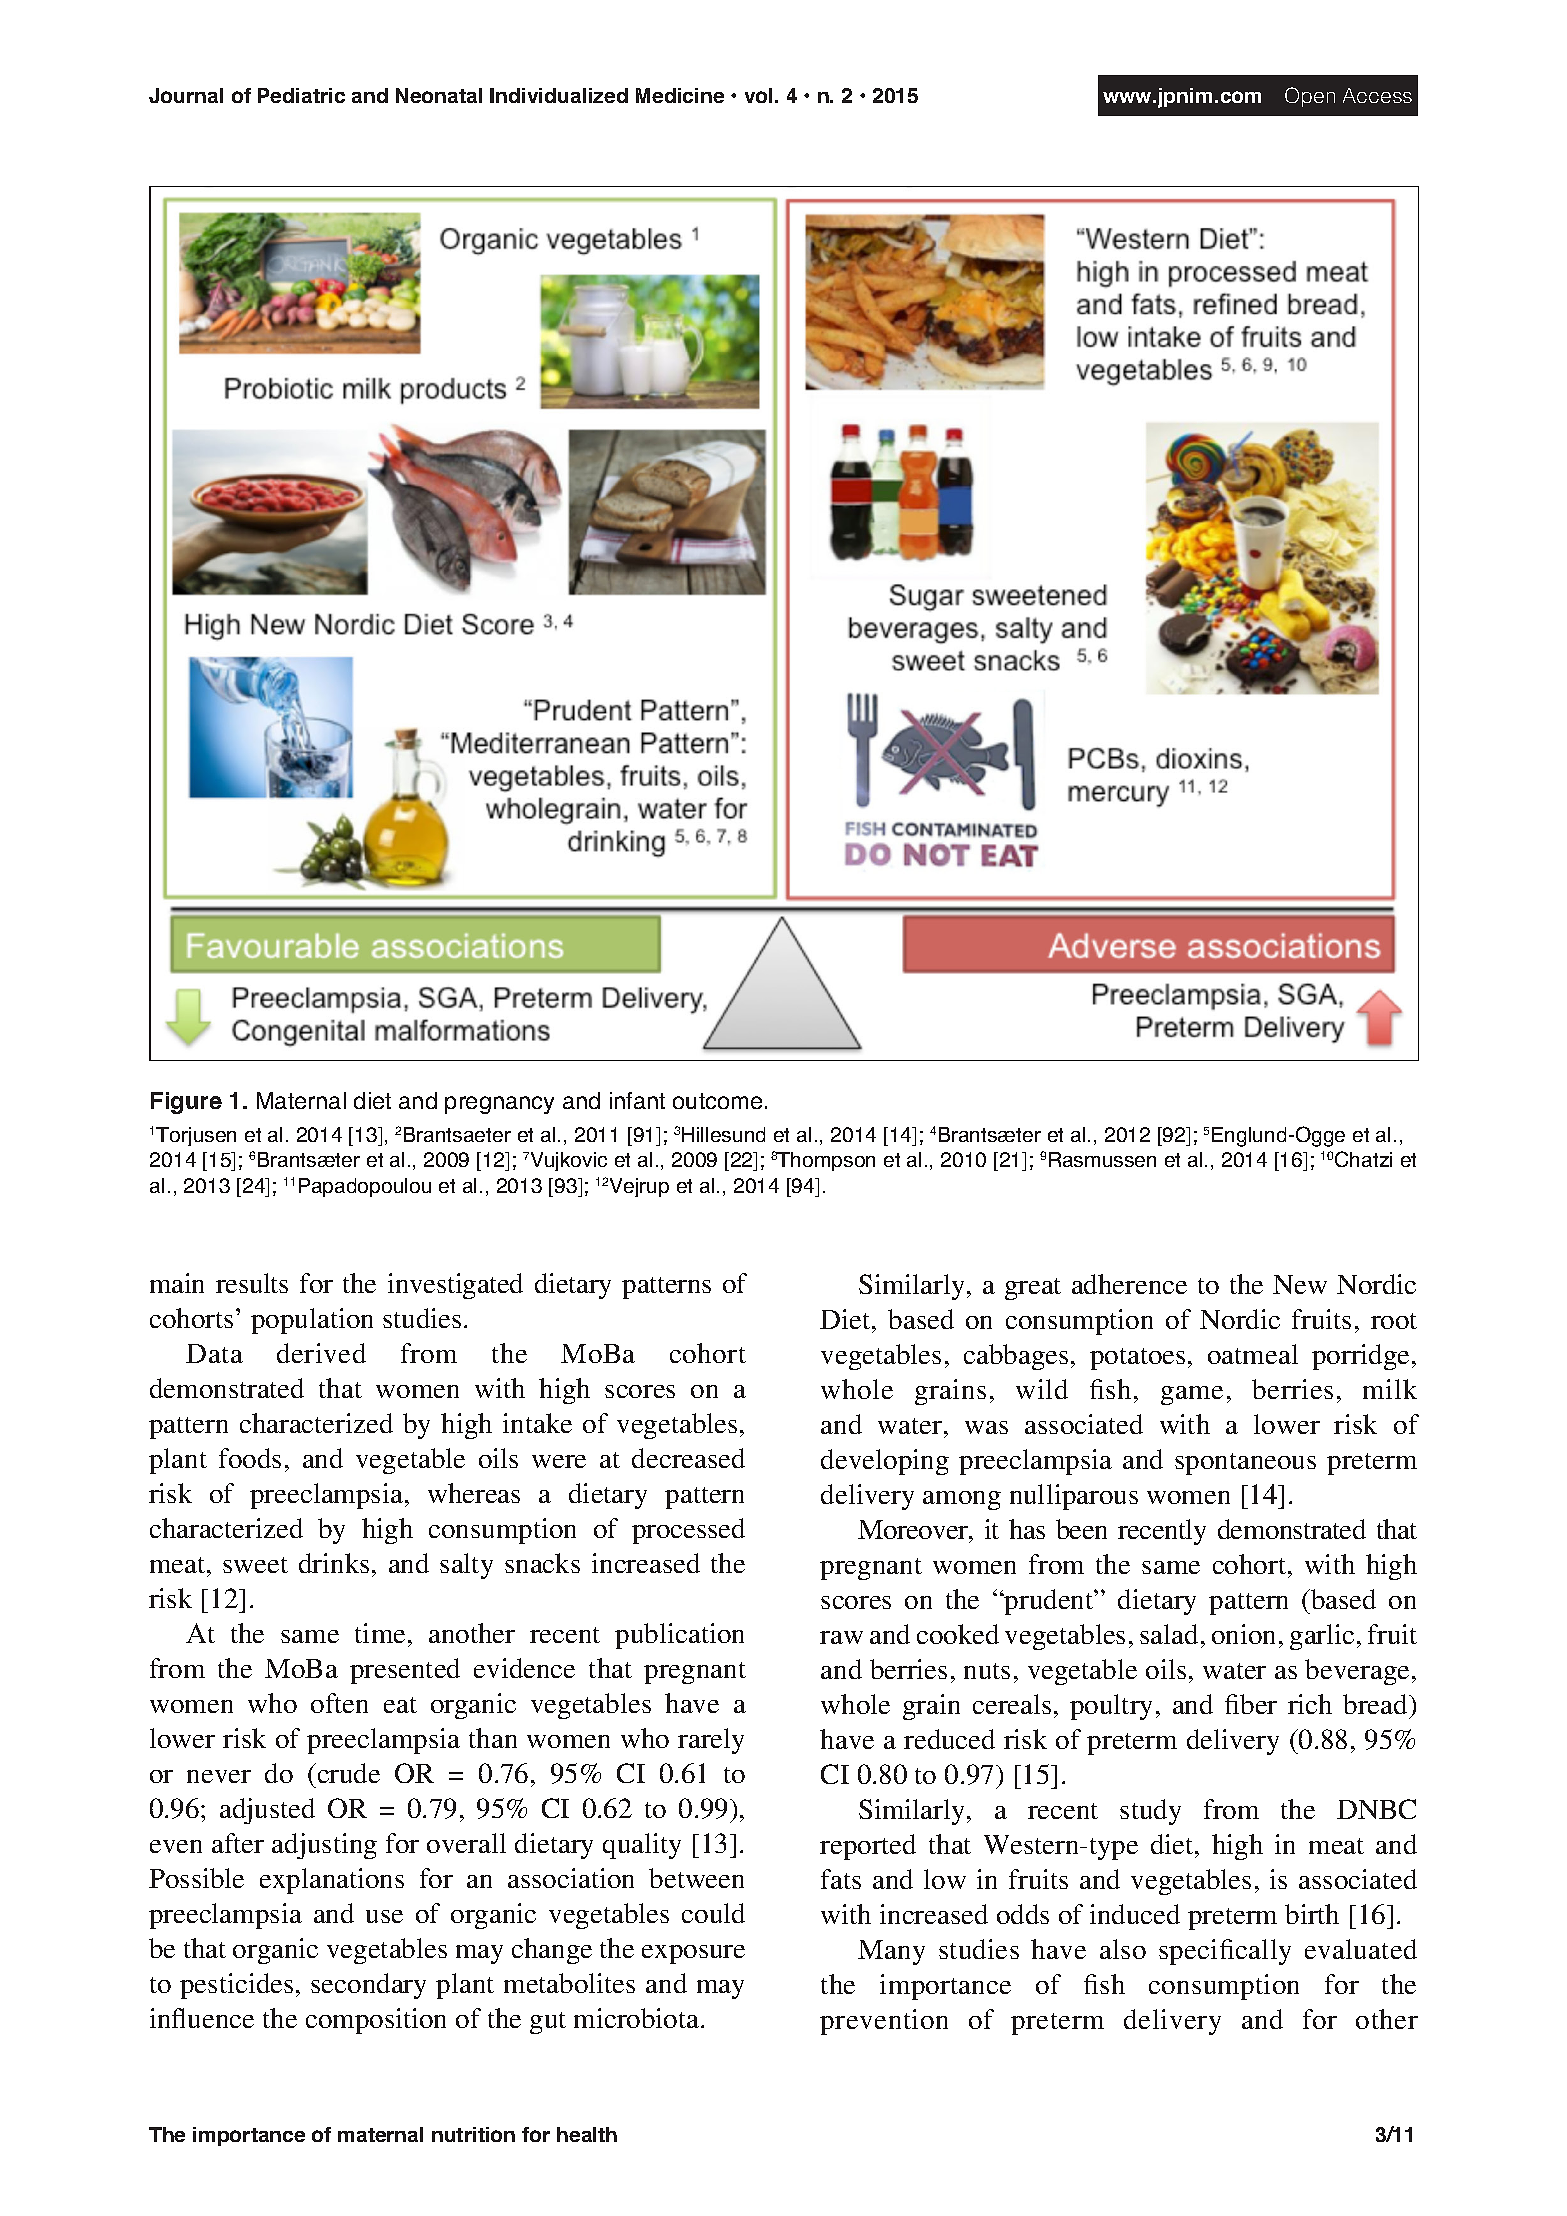 This screenshot has width=1567, height=2216. Describe the element at coordinates (301, 95) in the screenshot. I see `Pediatric` at that location.
